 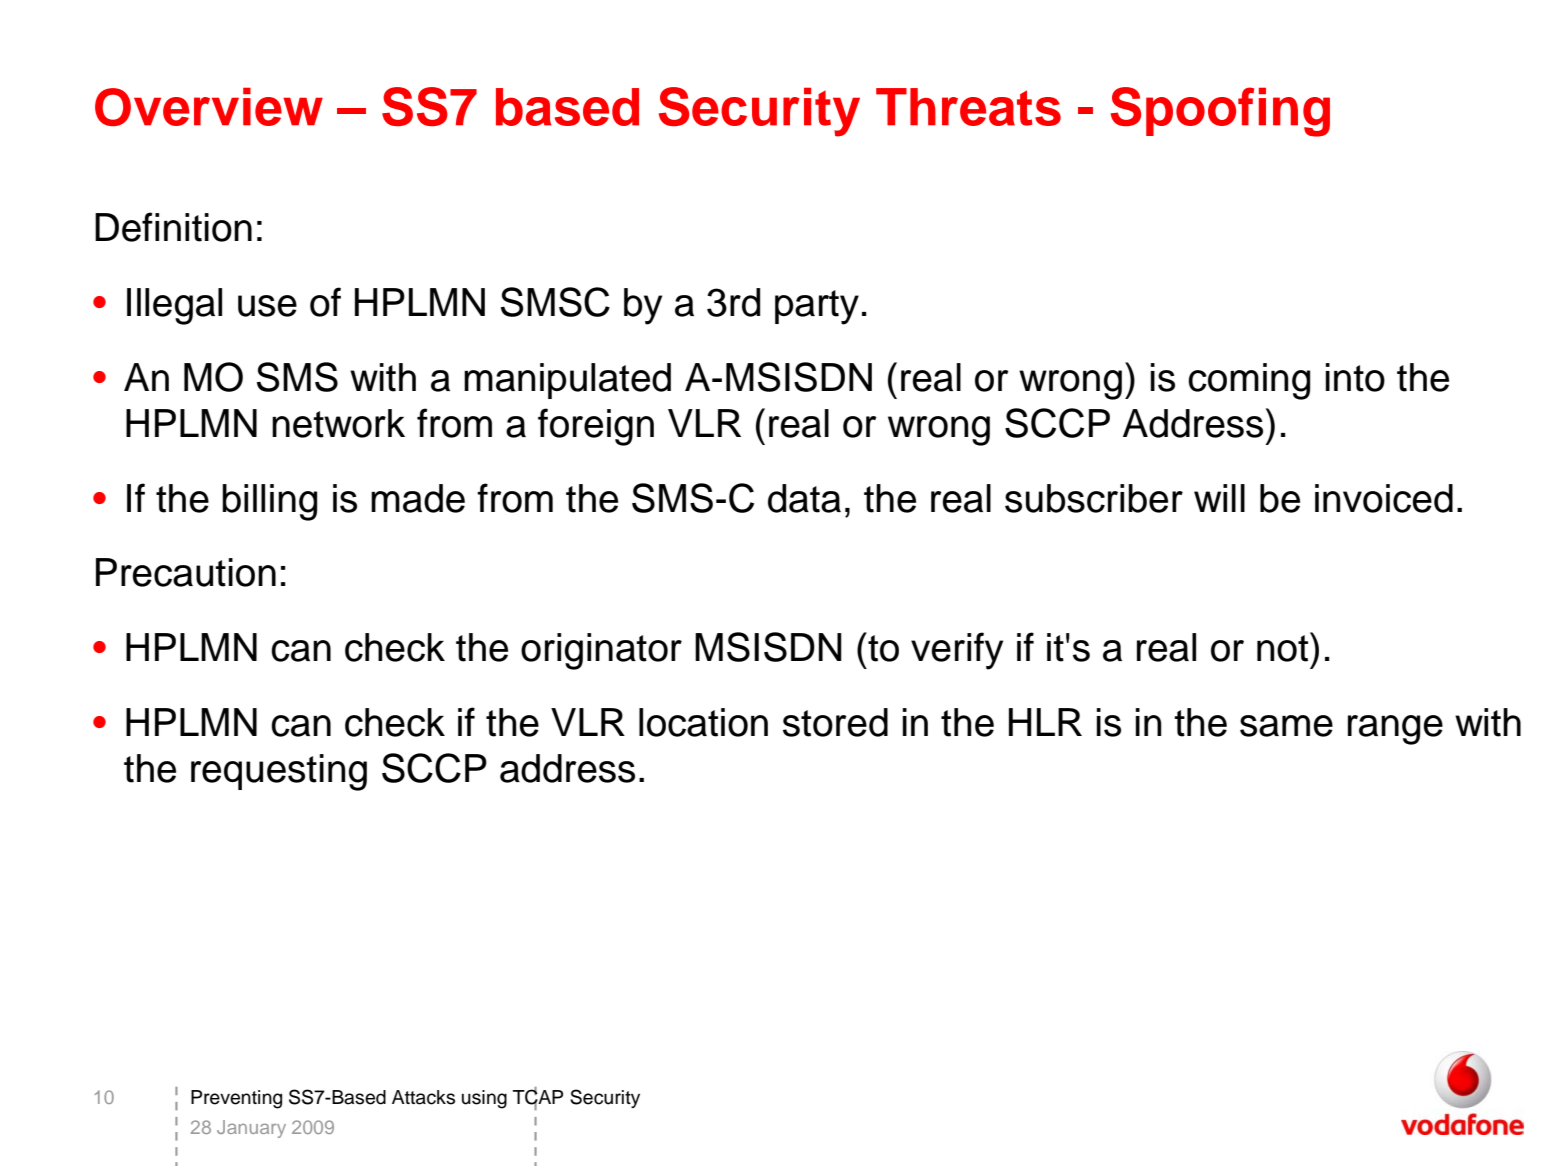 What do you see at coordinates (338, 423) in the image?
I see `network` at bounding box center [338, 423].
